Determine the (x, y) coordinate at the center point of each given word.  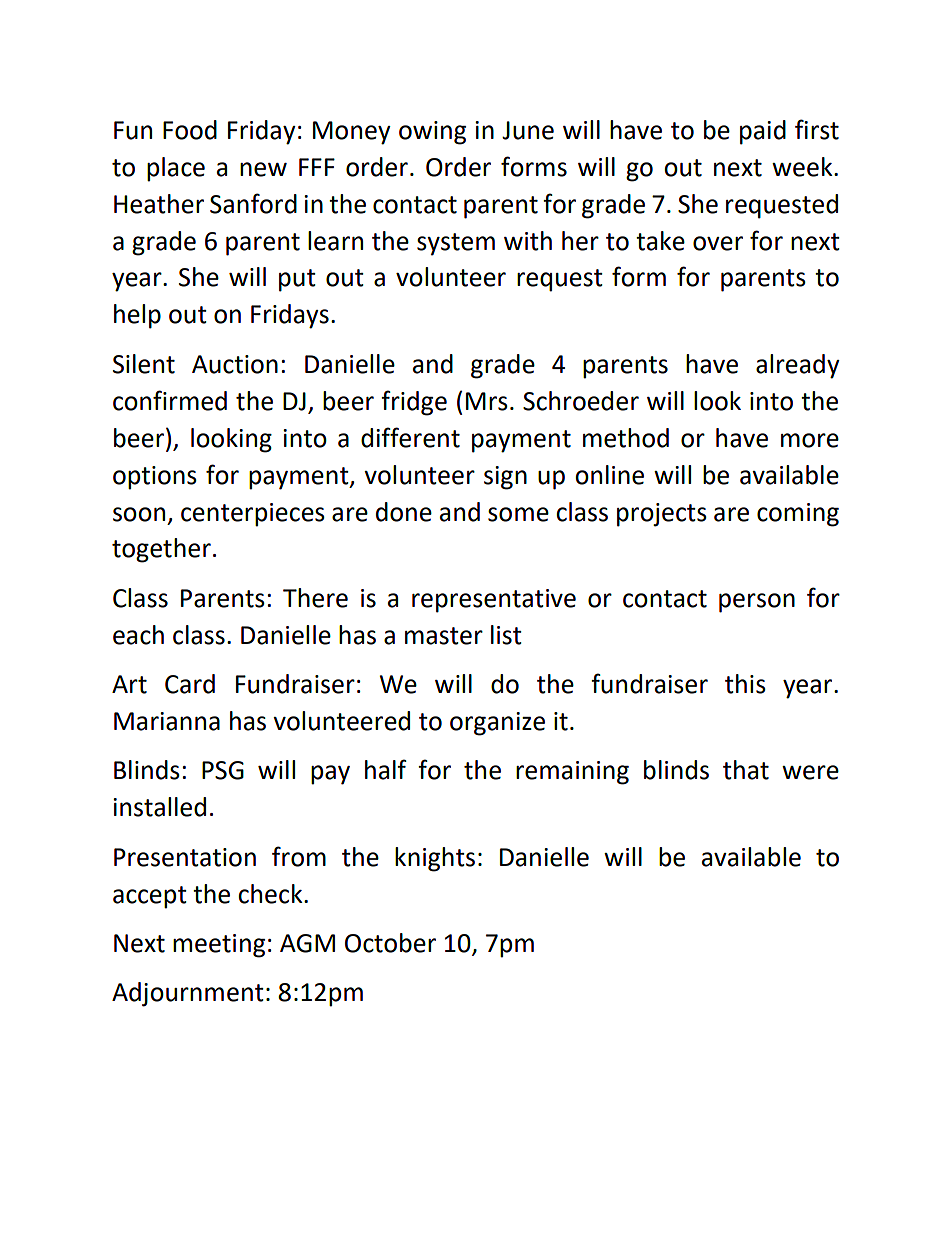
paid (763, 132)
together (161, 550)
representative (494, 601)
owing (432, 133)
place (176, 169)
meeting (219, 946)
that (746, 770)
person (757, 603)
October (390, 943)
